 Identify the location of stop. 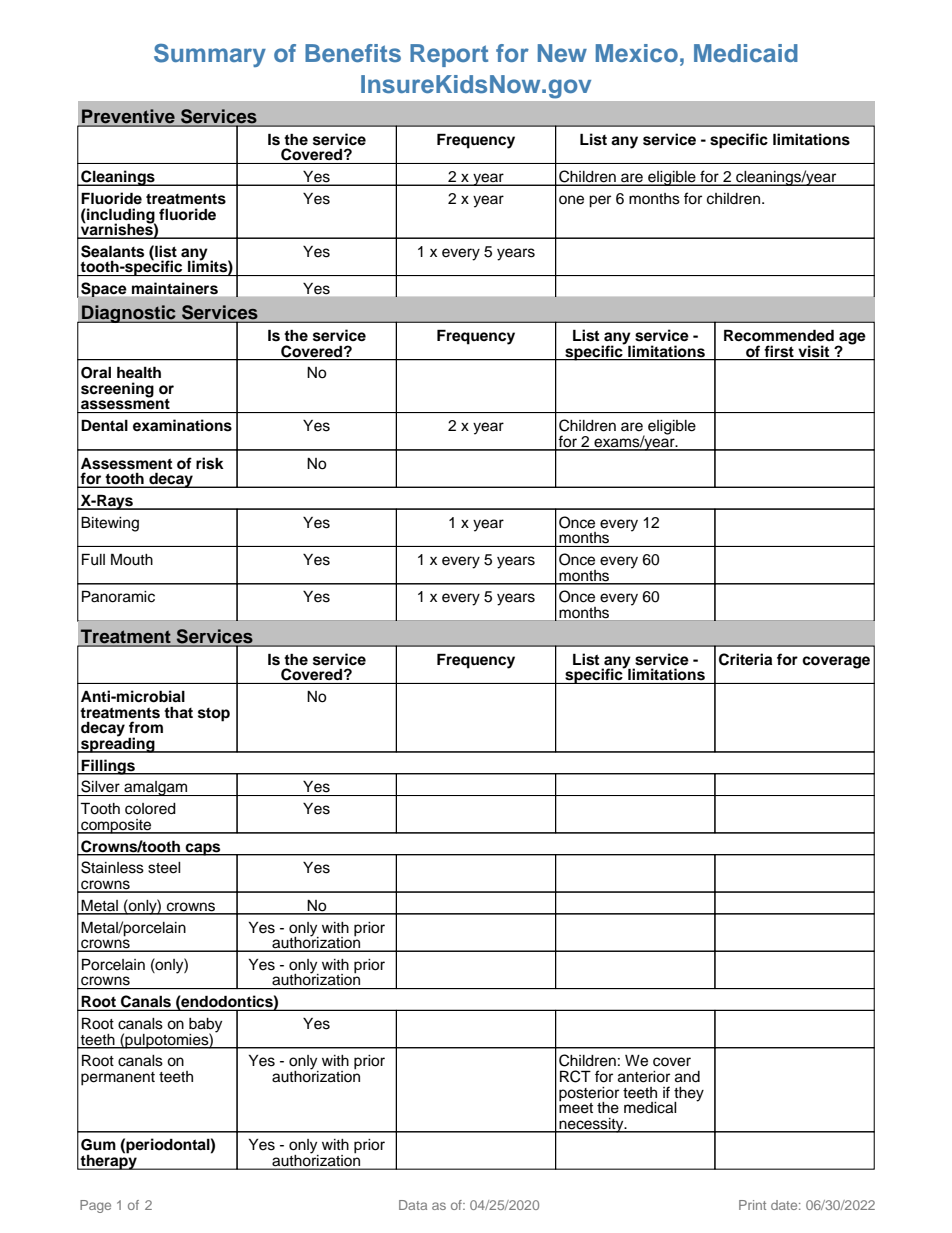
(214, 715).
